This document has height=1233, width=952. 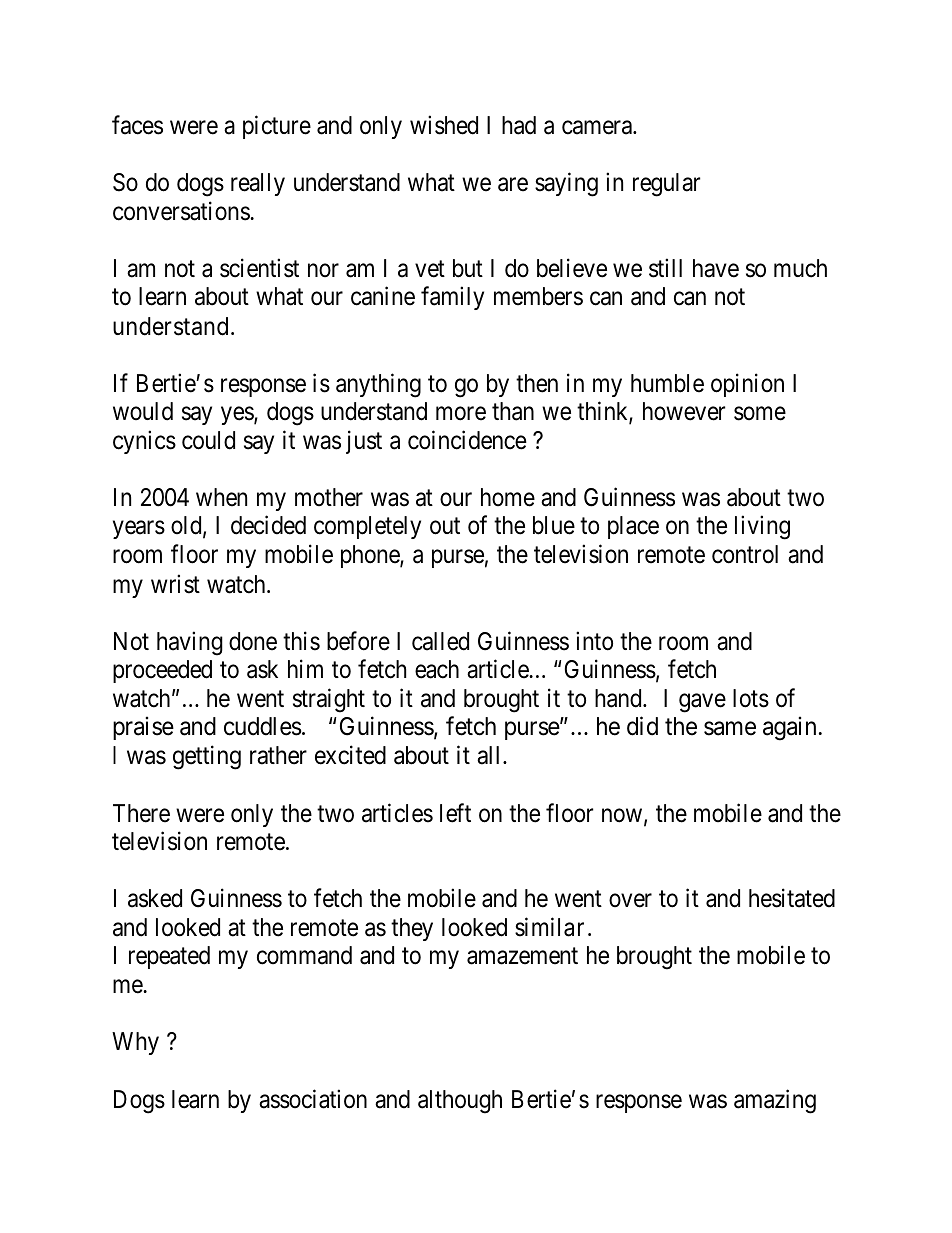 What do you see at coordinates (467, 440) in the document?
I see `coincidence` at bounding box center [467, 440].
